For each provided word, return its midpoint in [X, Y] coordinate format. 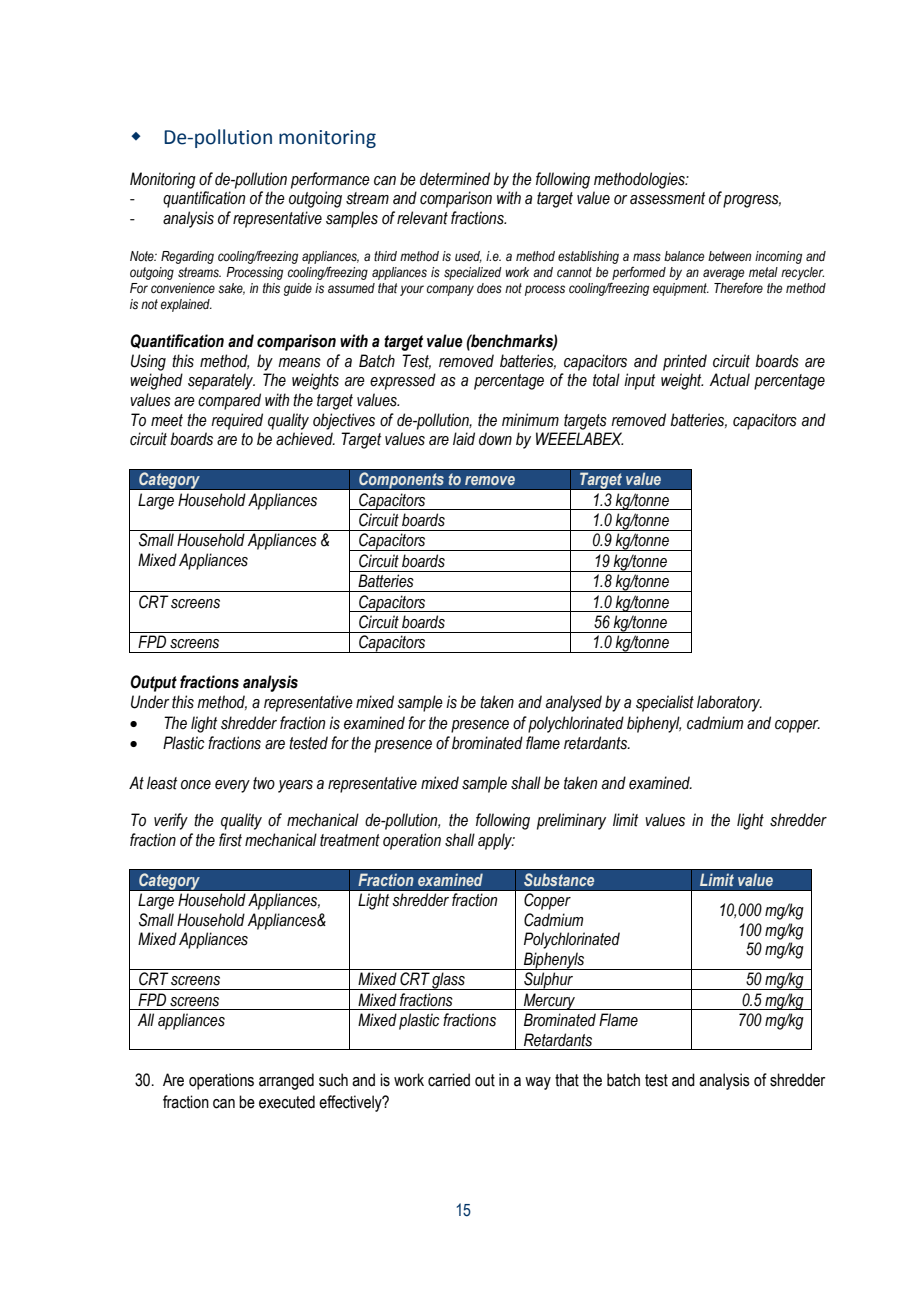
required [237, 421]
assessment [667, 198]
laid [464, 439]
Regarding [187, 257]
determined [455, 179]
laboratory [729, 703]
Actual [729, 380]
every [232, 786]
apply [496, 841]
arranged [286, 1081]
